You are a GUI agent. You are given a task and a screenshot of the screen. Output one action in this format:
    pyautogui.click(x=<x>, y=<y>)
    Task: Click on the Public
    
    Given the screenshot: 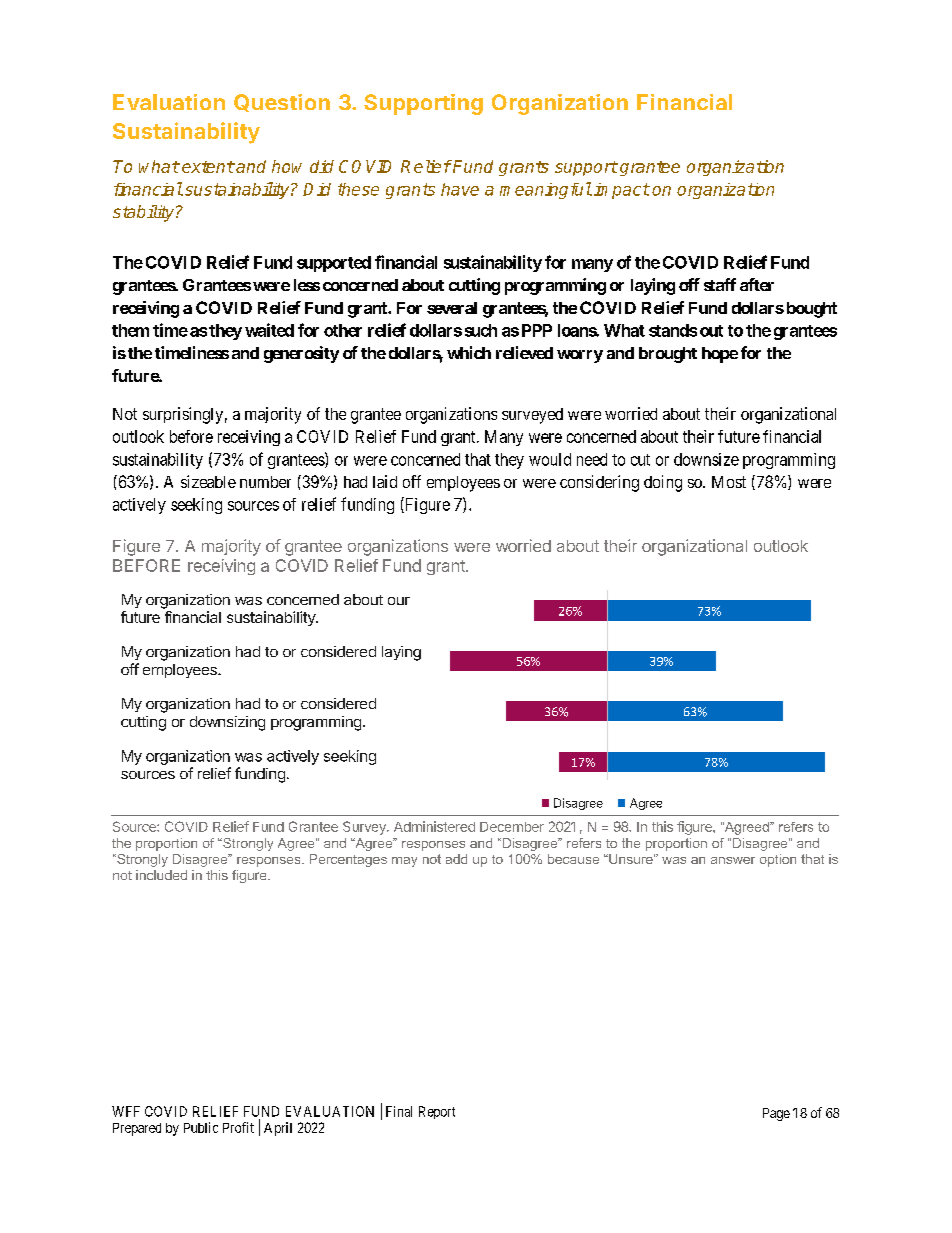 What is the action you would take?
    pyautogui.click(x=201, y=1127)
